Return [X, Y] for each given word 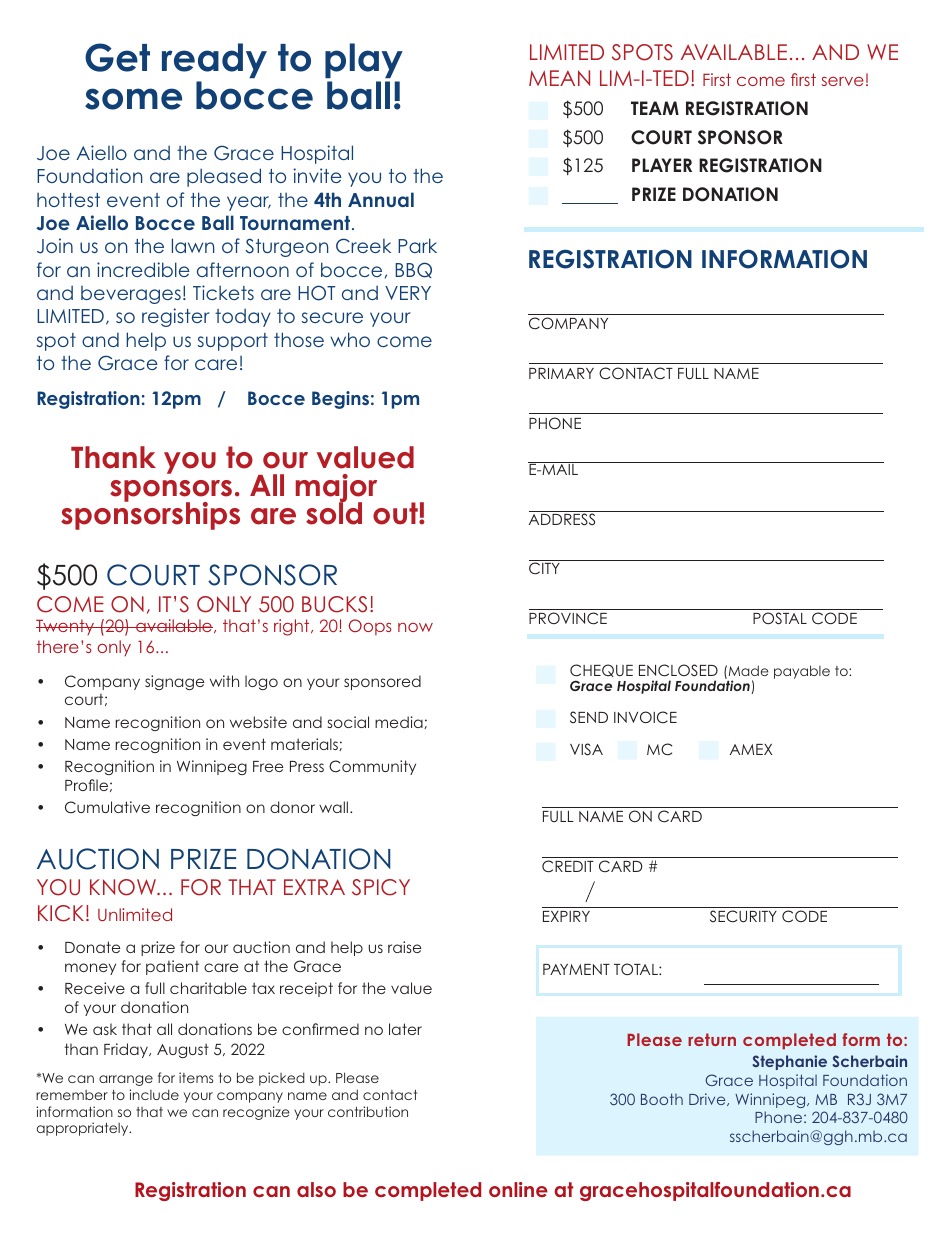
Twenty [66, 627]
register [176, 317]
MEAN [559, 78]
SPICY [381, 887]
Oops [370, 627]
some [133, 99]
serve [843, 81]
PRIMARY [561, 373]
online [518, 1189]
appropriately [84, 1129]
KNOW [124, 887]
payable [802, 672]
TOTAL [637, 969]
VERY [408, 293]
